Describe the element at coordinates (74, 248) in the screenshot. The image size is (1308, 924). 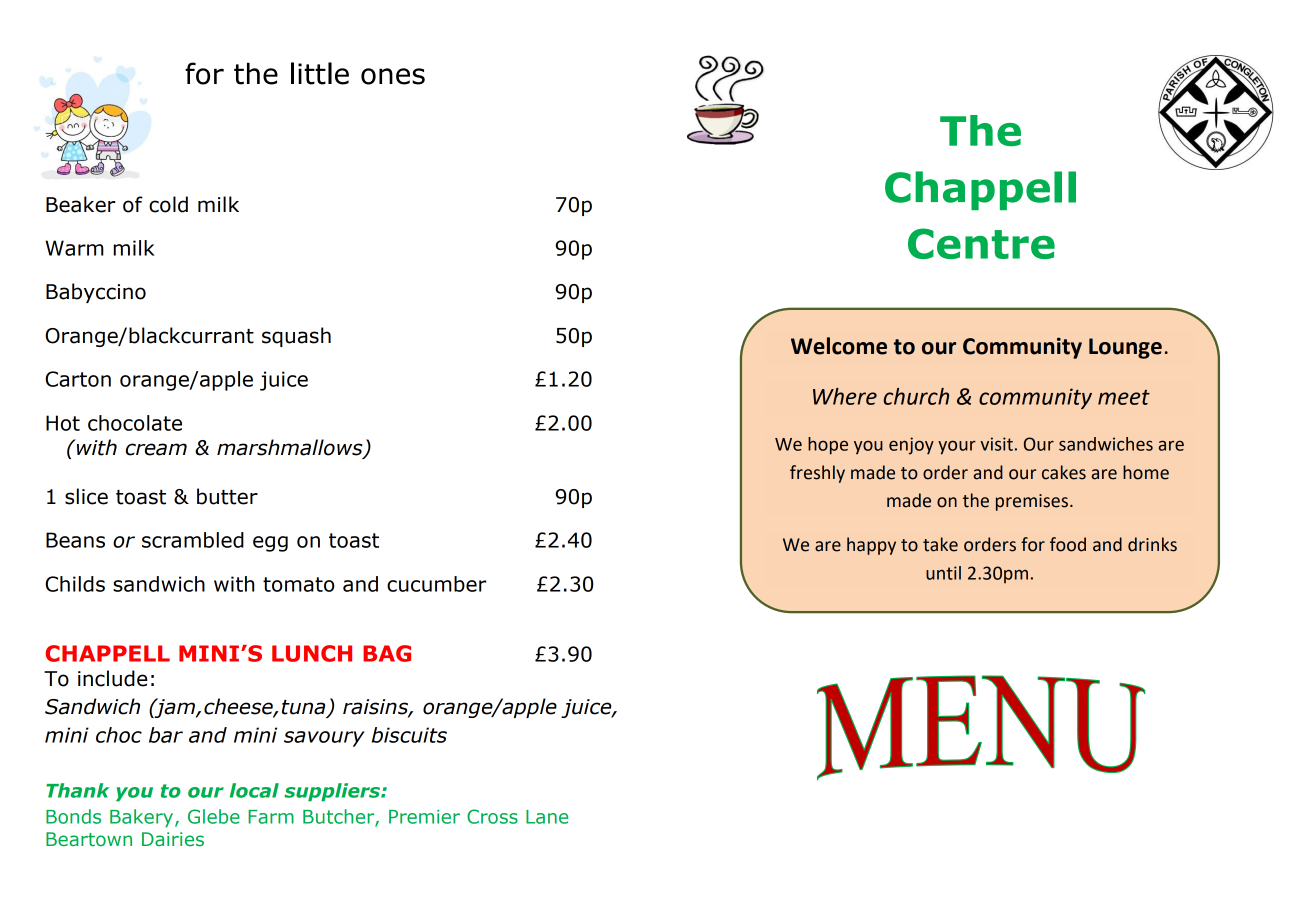
I see `Warm` at that location.
